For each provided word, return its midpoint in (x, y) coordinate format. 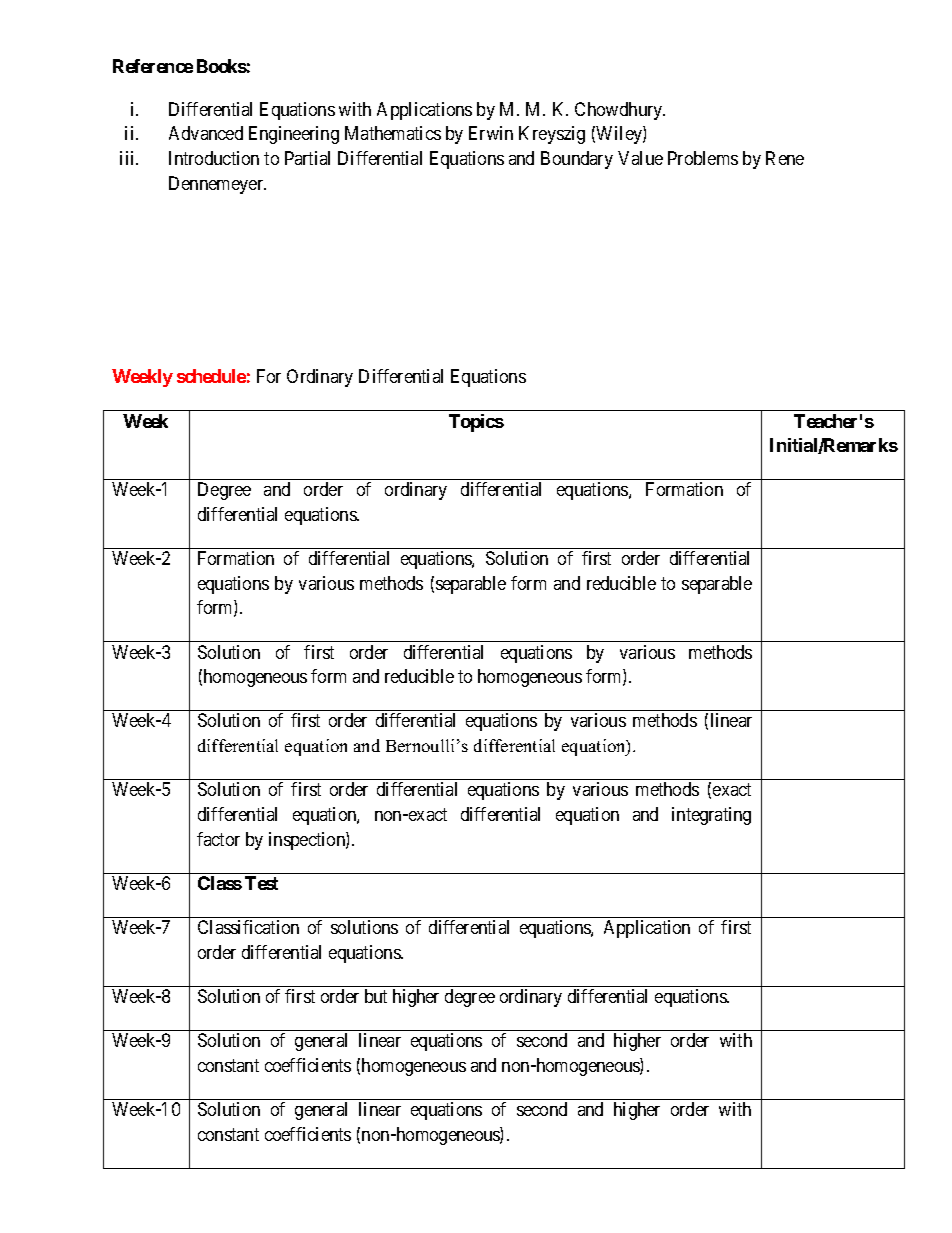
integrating (711, 816)
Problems (703, 158)
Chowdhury (620, 111)
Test (261, 883)
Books (222, 66)
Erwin (491, 133)
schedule (211, 376)
